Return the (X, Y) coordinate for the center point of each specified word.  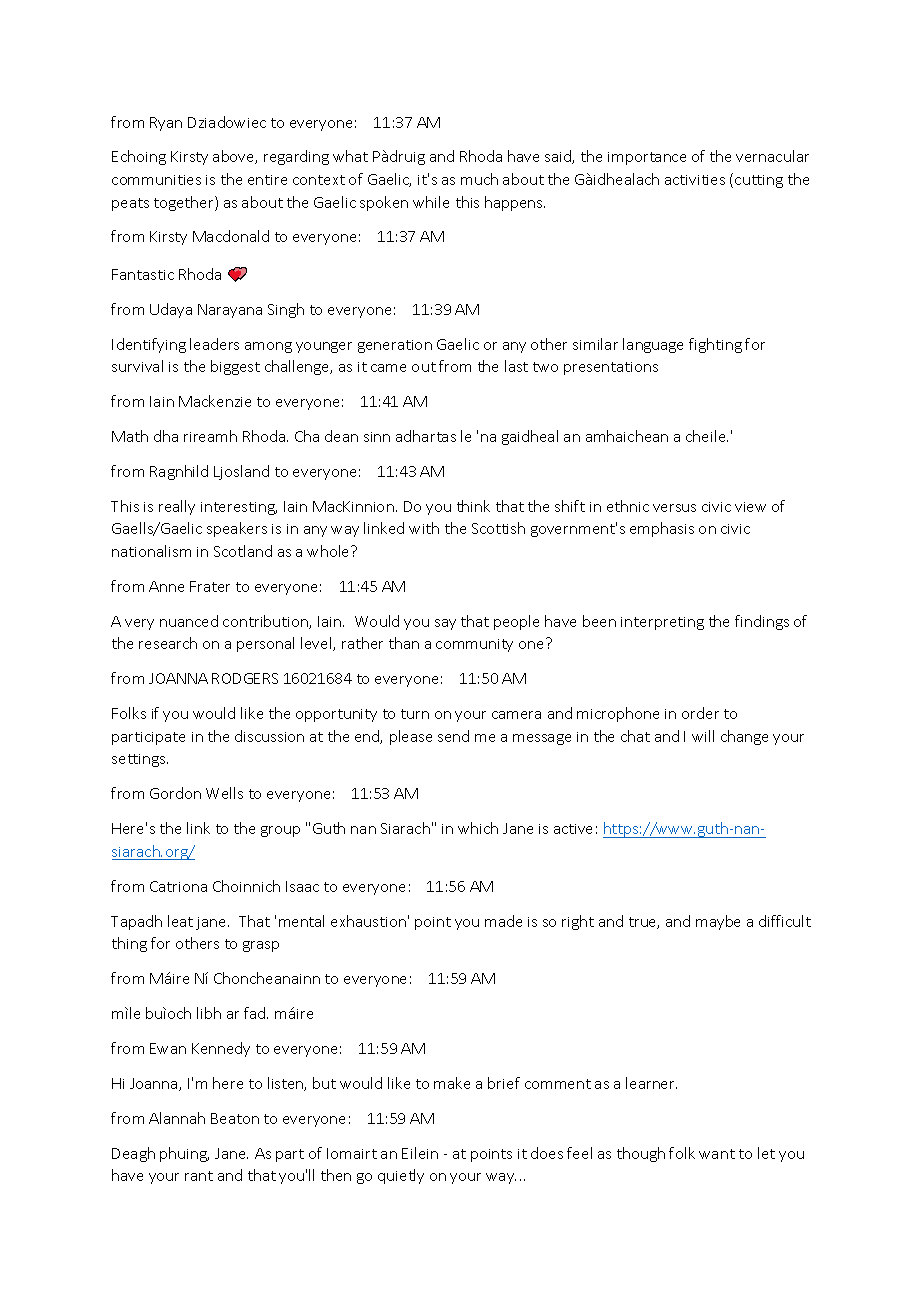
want (717, 1154)
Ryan (166, 124)
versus (674, 508)
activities (695, 180)
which (478, 828)
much (479, 179)
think (473, 506)
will (703, 736)
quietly (401, 1176)
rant (199, 1176)
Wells (224, 793)
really (177, 507)
